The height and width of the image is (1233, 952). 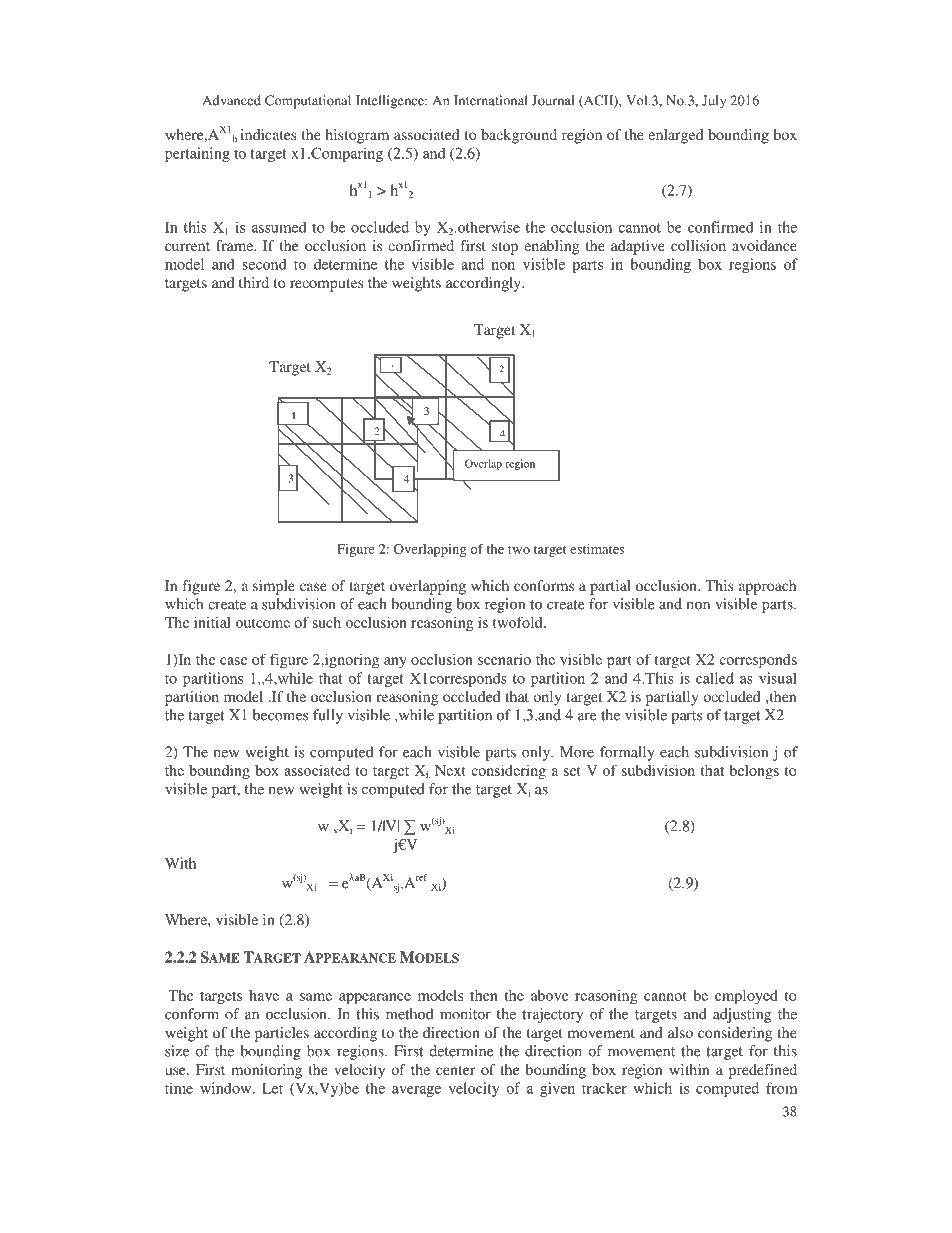 What do you see at coordinates (491, 100) in the image?
I see `International` at bounding box center [491, 100].
